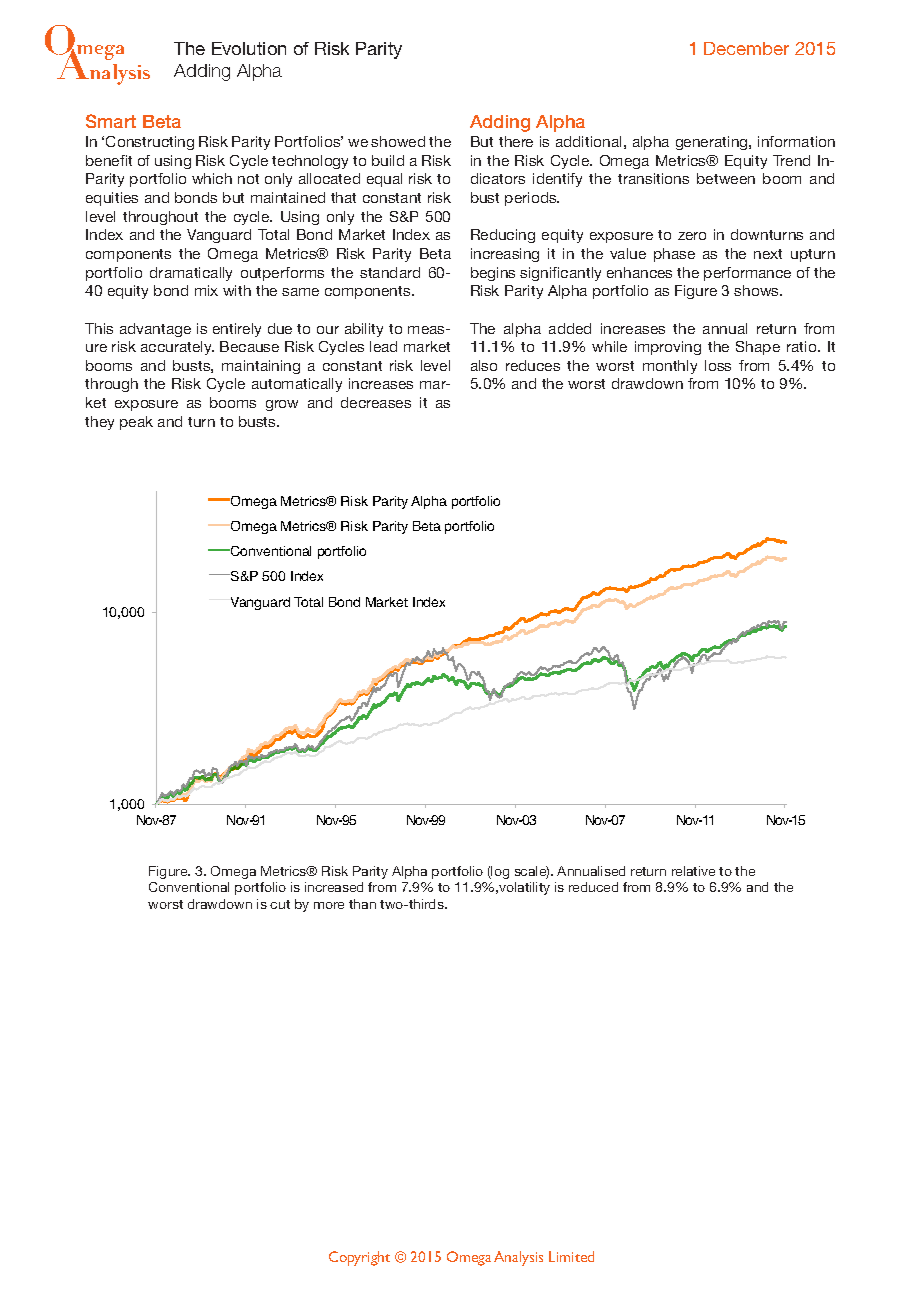 This image has height=1308, width=924. What do you see at coordinates (136, 423) in the image?
I see `peak` at bounding box center [136, 423].
